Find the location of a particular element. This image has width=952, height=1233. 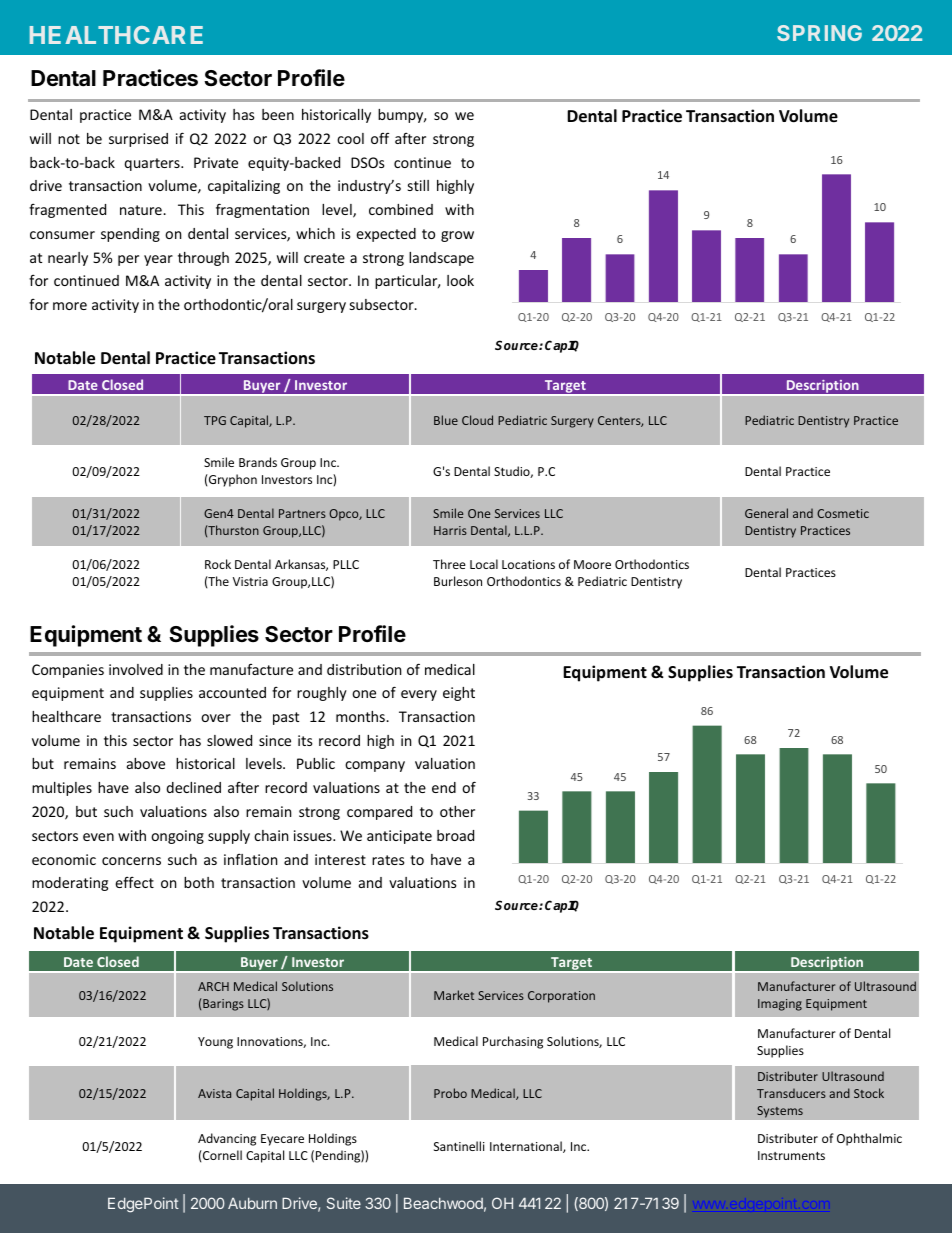

more is located at coordinates (70, 306).
